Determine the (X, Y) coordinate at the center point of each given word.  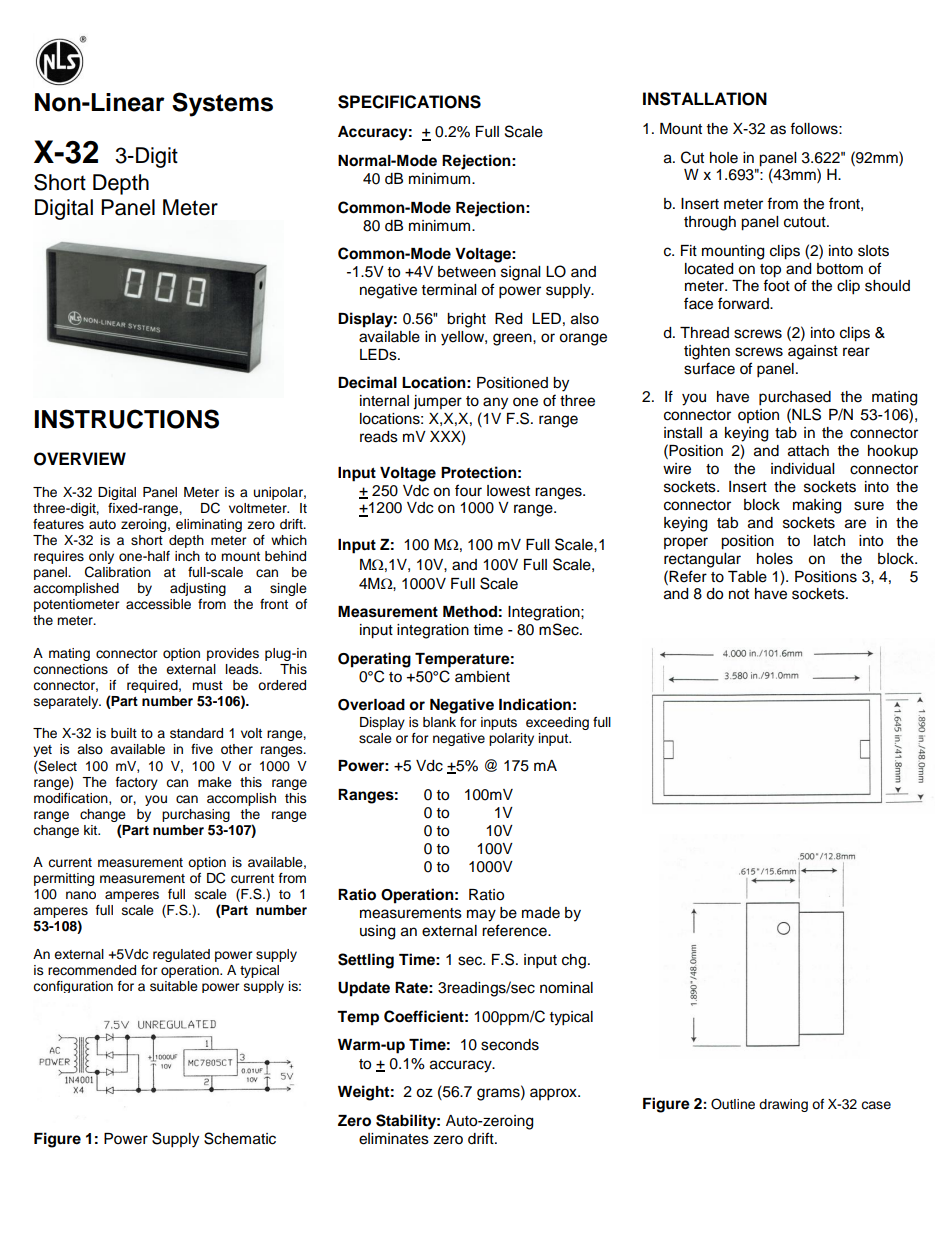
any (495, 403)
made (541, 913)
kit (92, 830)
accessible (158, 604)
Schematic (240, 1138)
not (739, 594)
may (481, 915)
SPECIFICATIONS (409, 102)
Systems (222, 104)
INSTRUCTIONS (127, 419)
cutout (806, 222)
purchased (795, 398)
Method (470, 612)
